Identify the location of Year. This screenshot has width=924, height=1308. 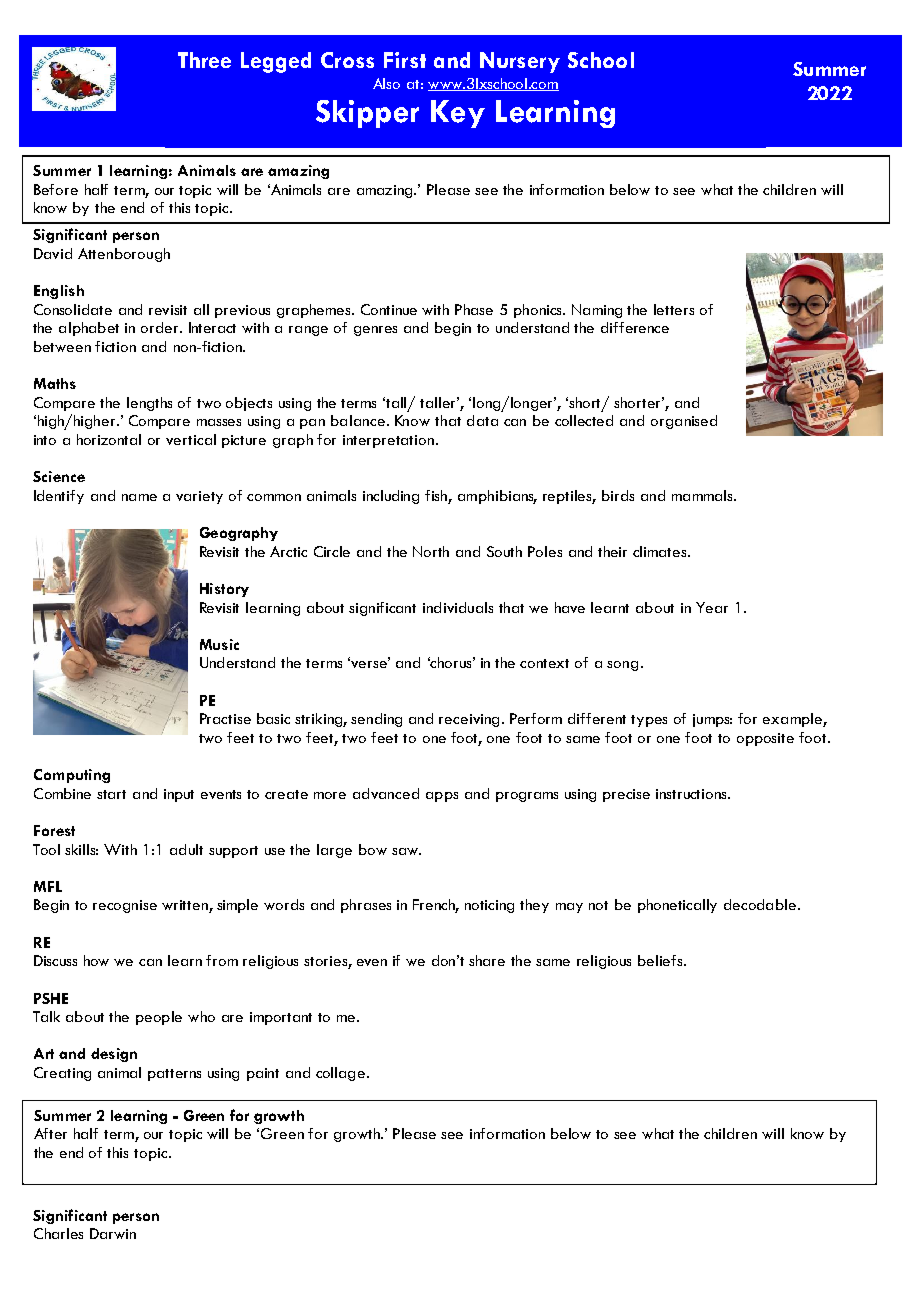
(712, 607).
